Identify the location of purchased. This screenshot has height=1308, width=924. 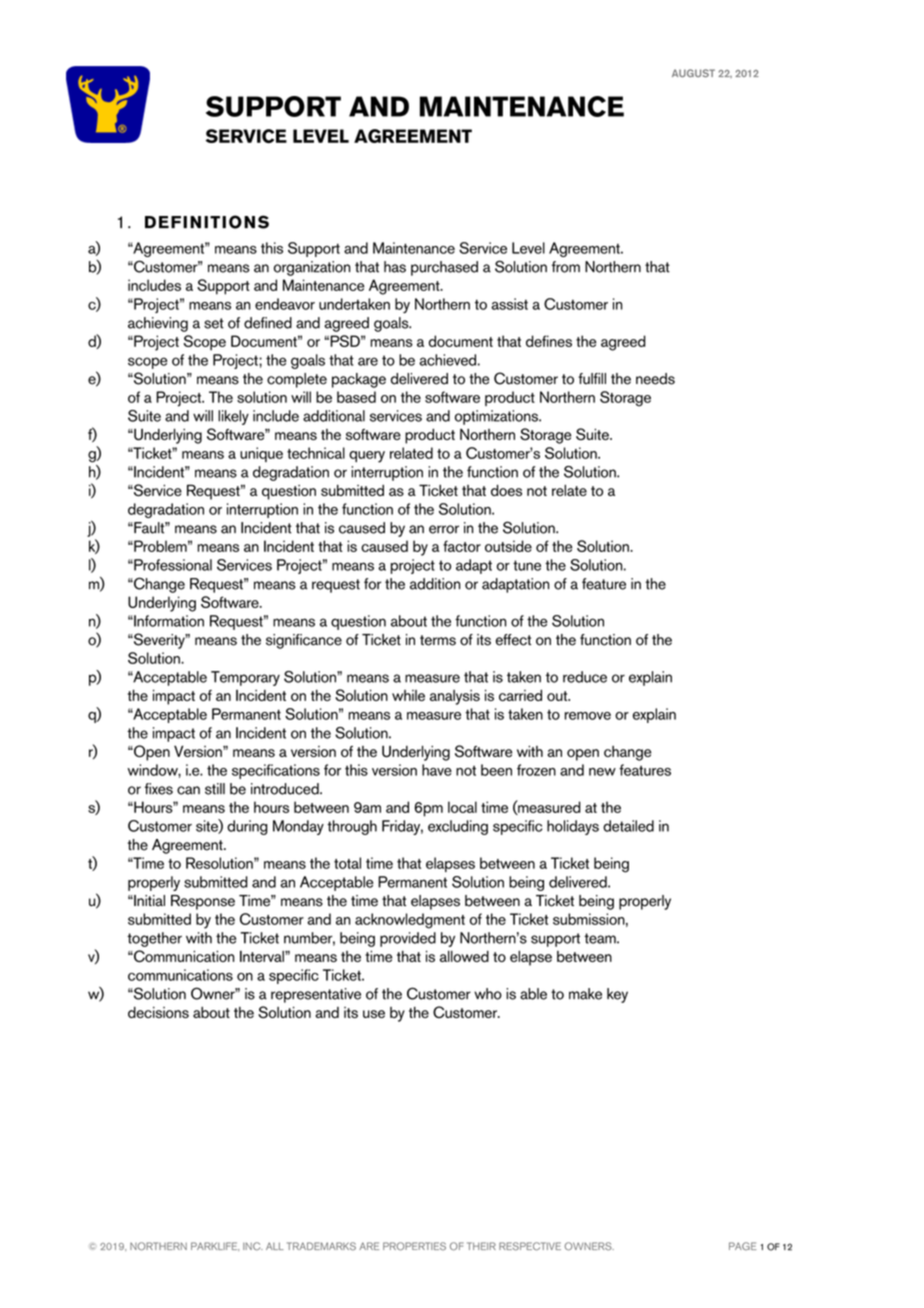
(444, 268).
